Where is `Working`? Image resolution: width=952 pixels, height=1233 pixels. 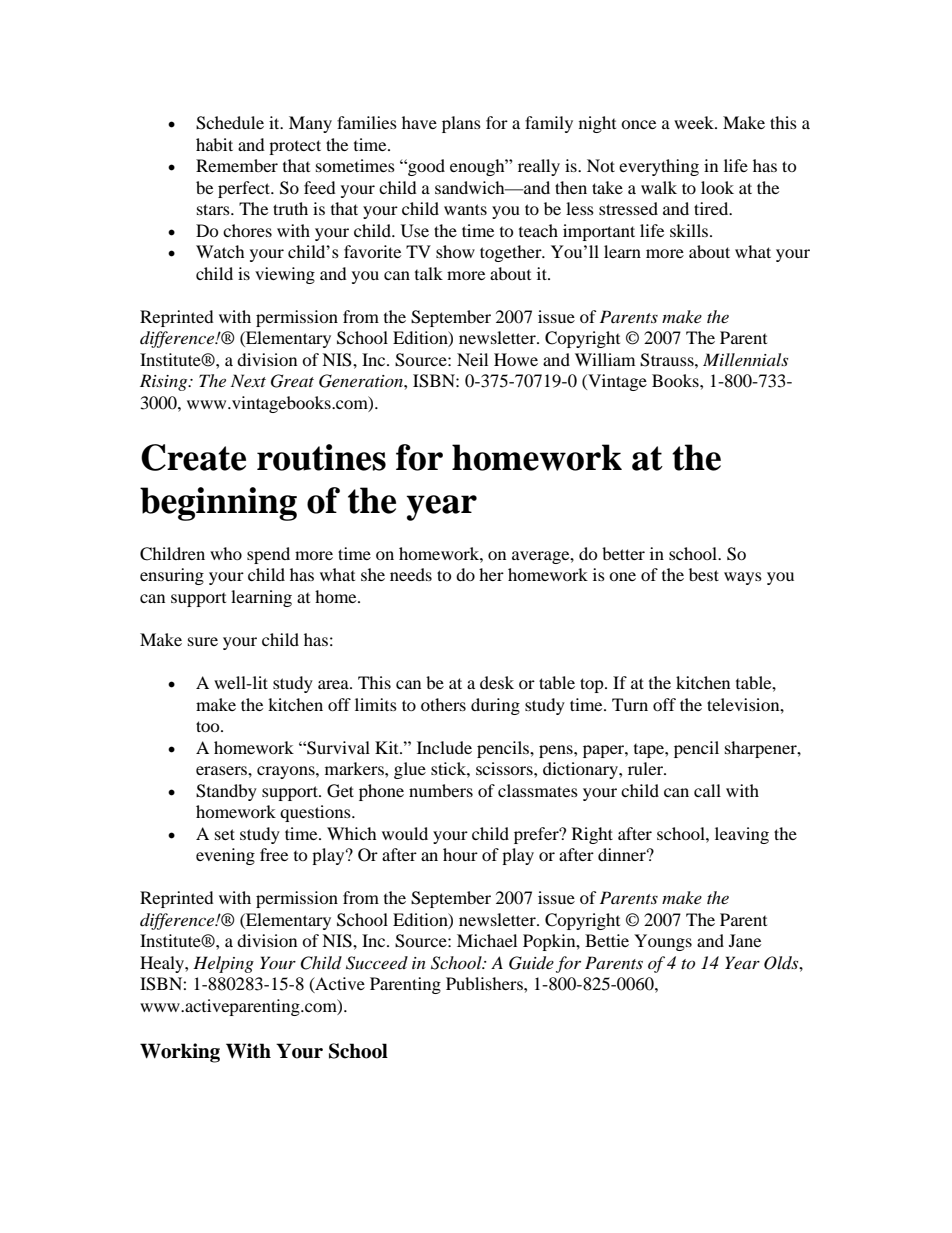 Working is located at coordinates (180, 1053).
